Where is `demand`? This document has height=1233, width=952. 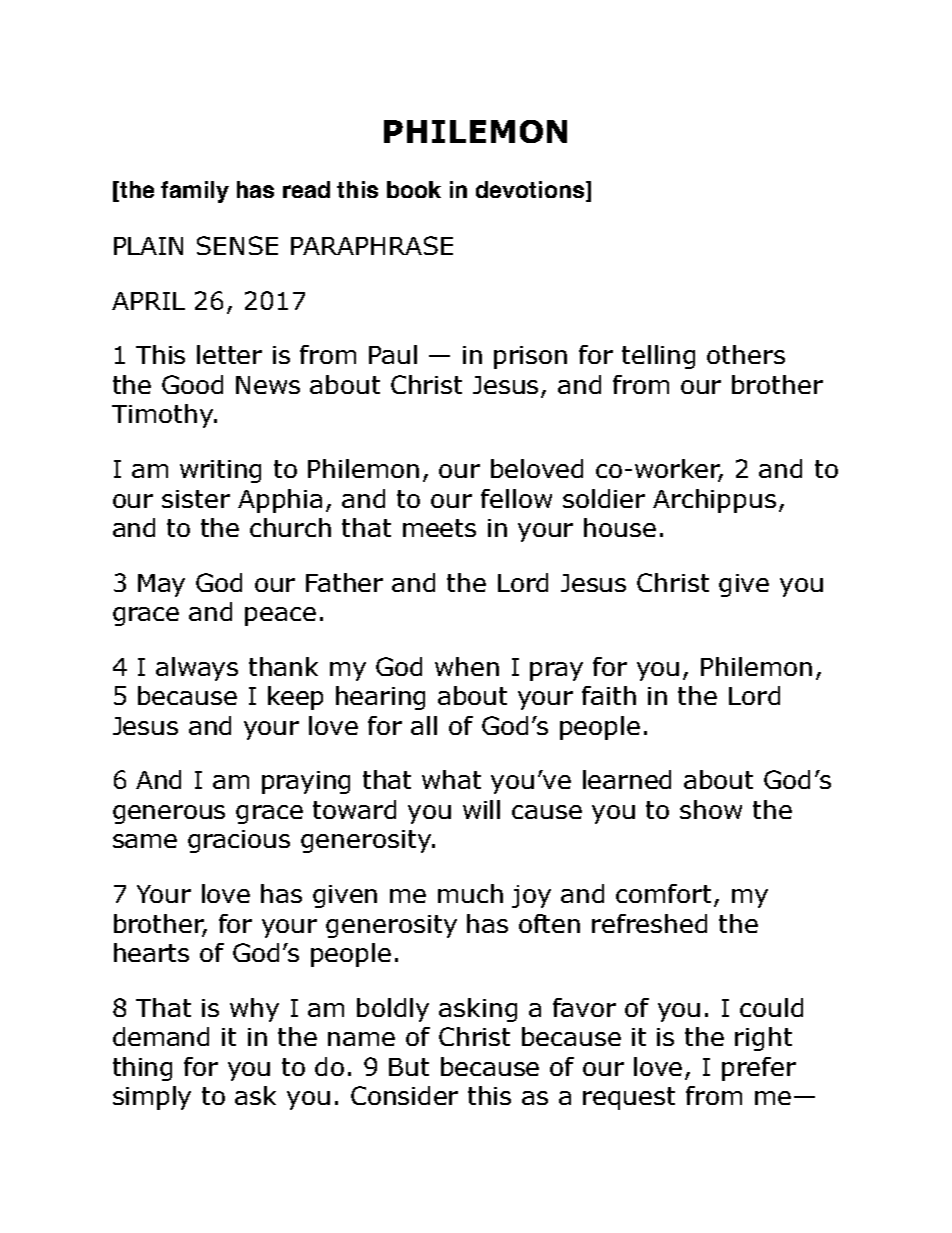 demand is located at coordinates (161, 1036).
